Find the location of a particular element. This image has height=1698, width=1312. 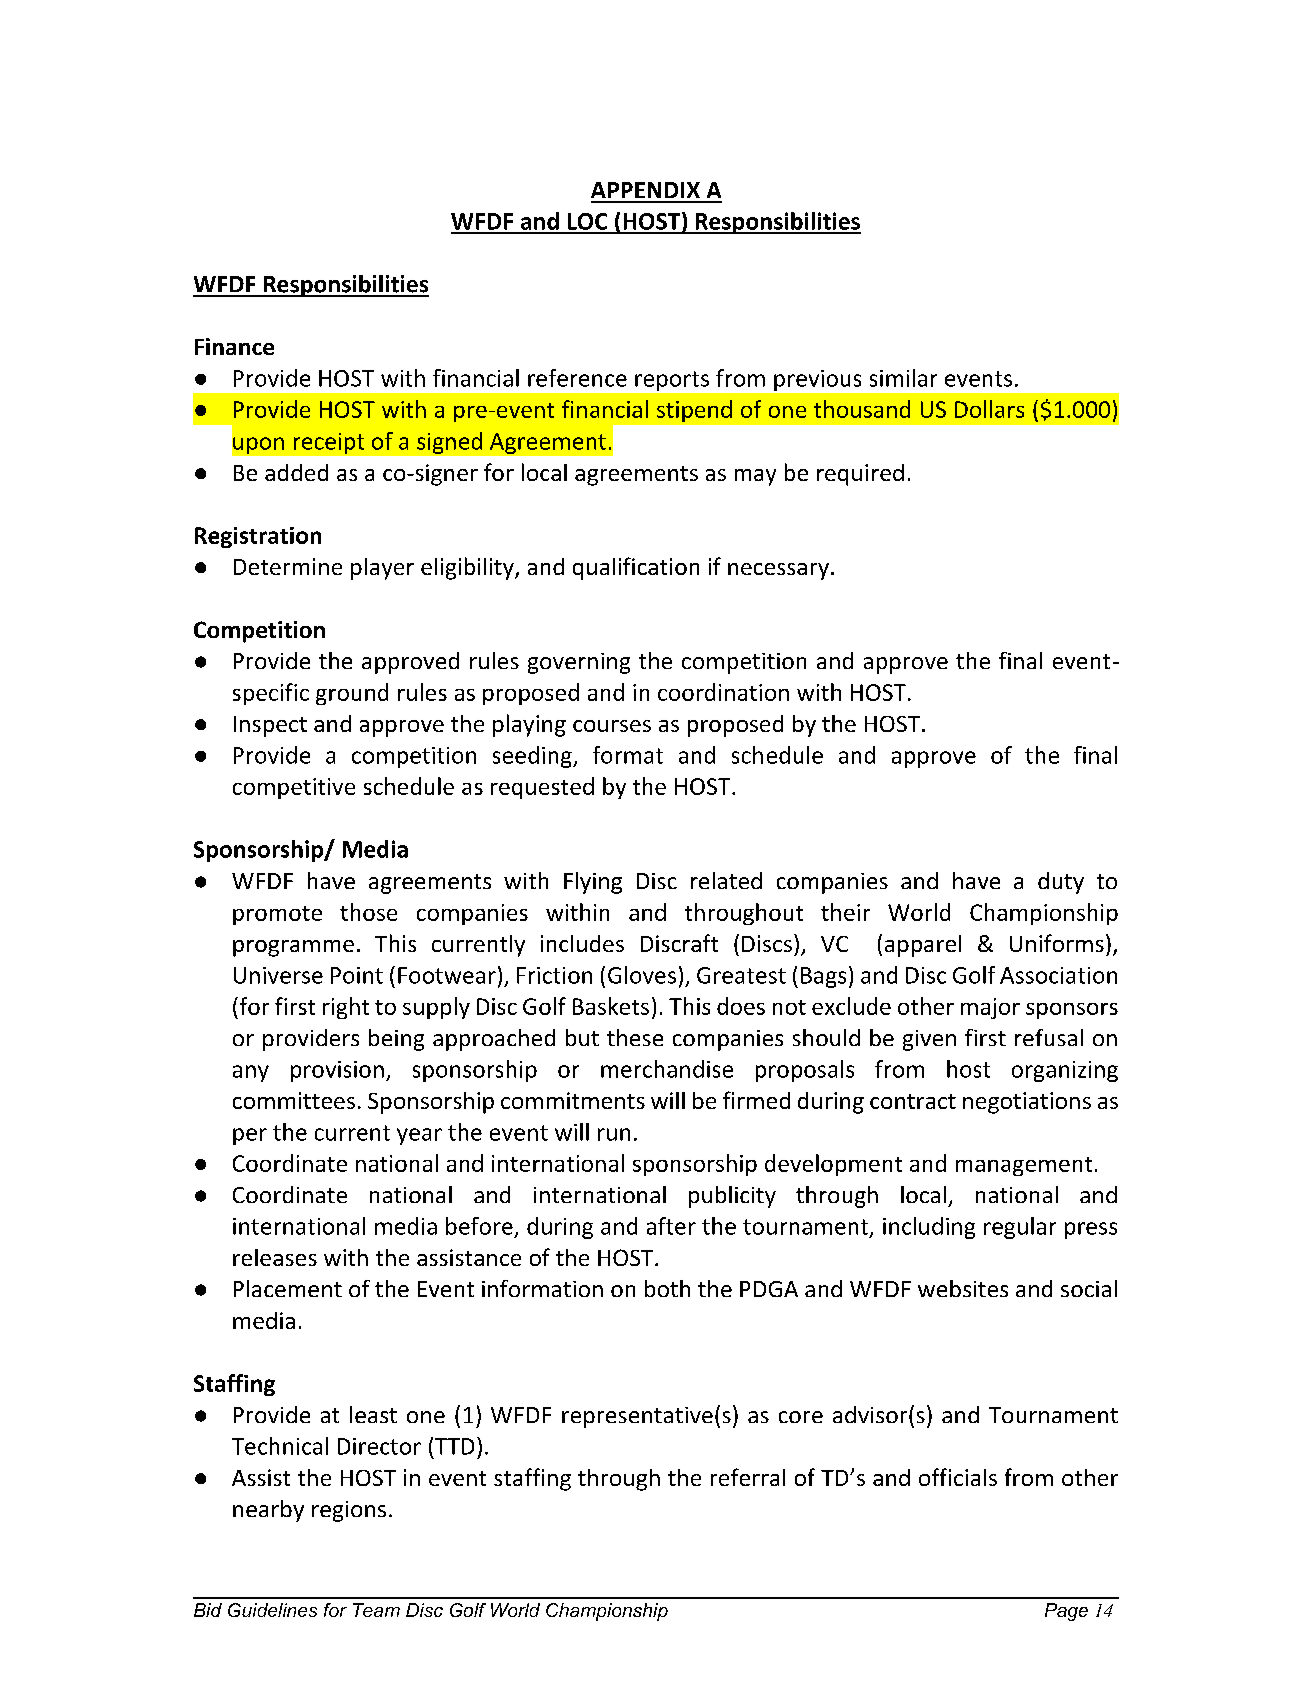

courses is located at coordinates (612, 726).
